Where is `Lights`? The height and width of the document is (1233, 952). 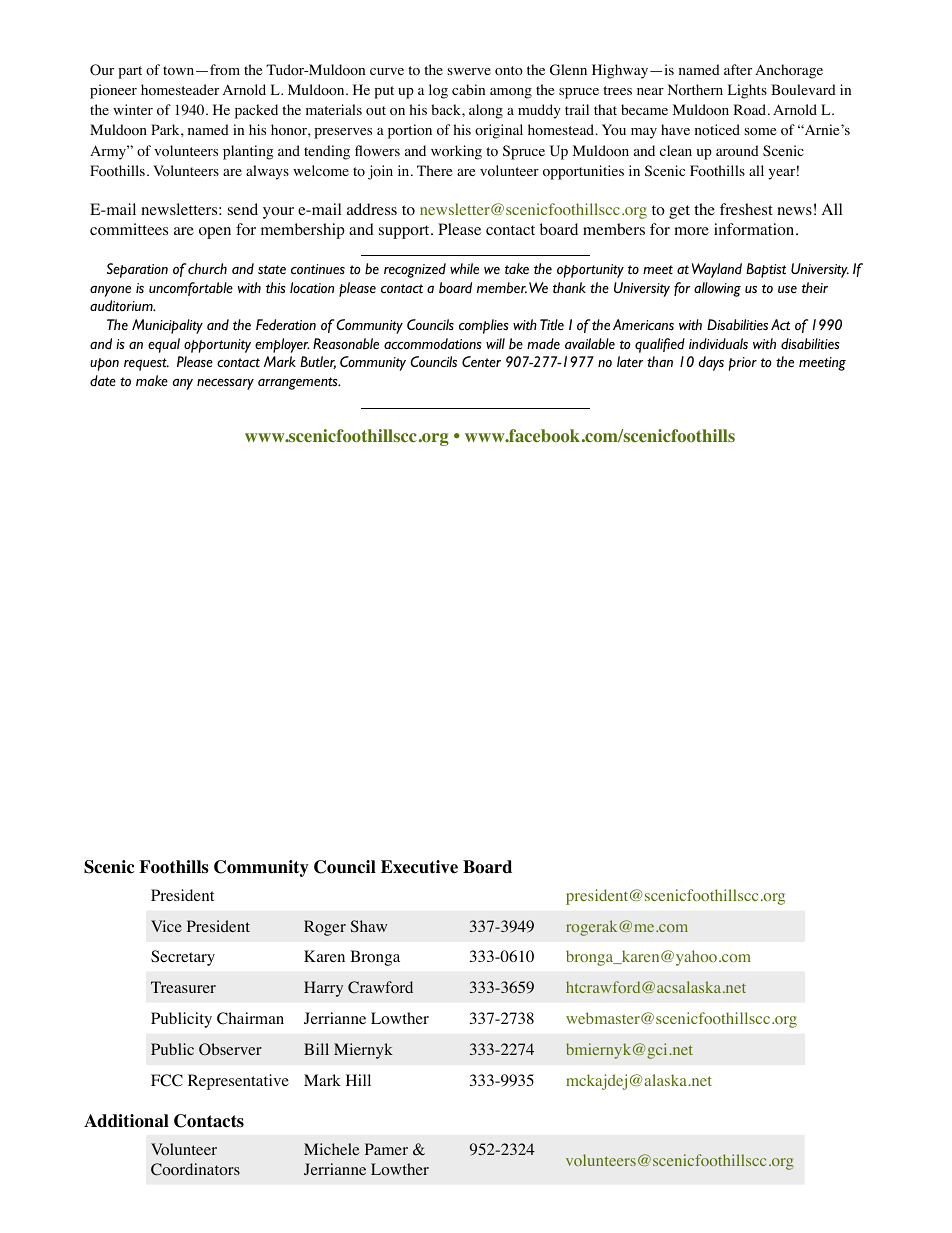 Lights is located at coordinates (747, 91).
